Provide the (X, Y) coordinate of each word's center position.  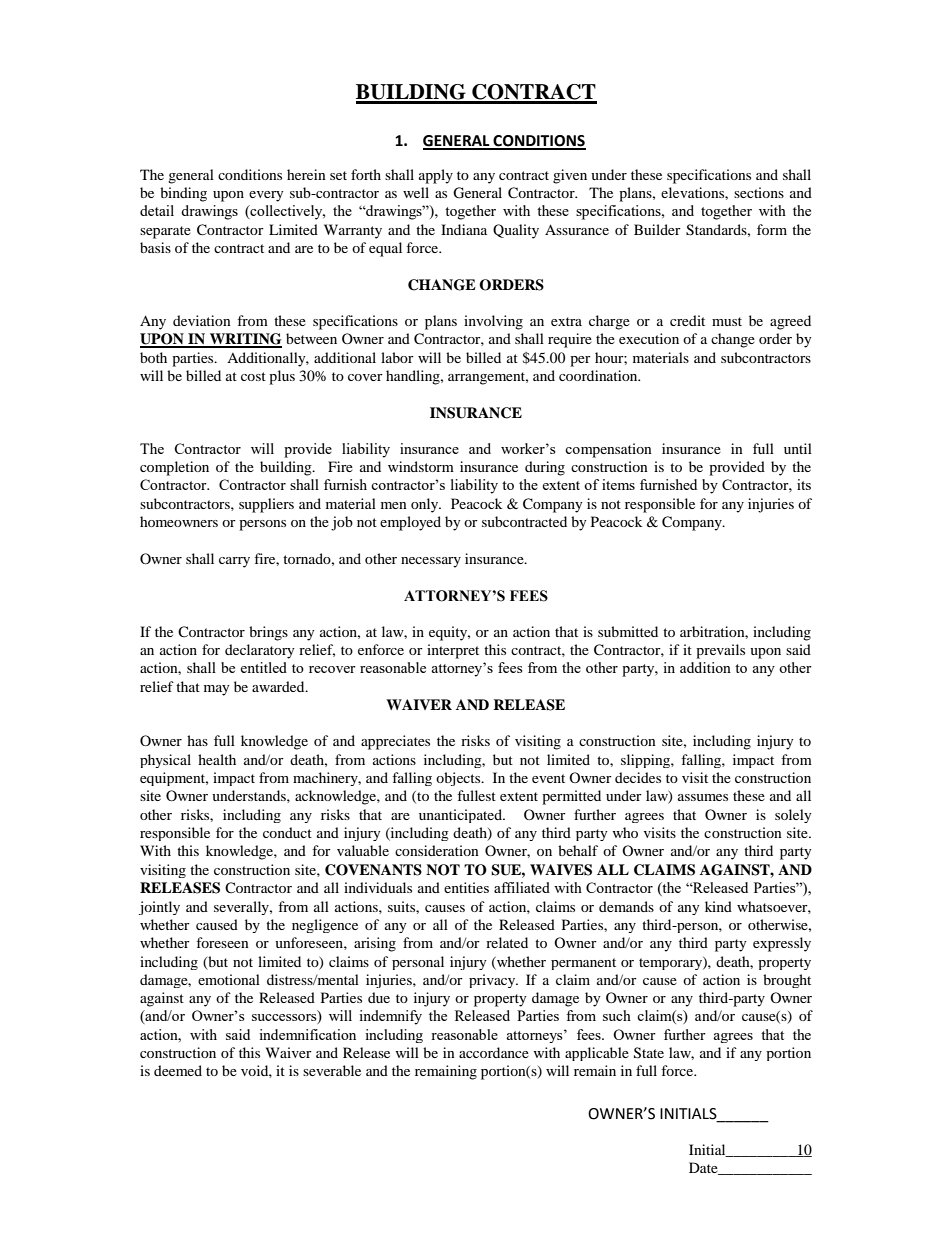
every (266, 196)
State (649, 1053)
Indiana (464, 229)
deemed (178, 1070)
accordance (494, 1052)
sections (759, 192)
